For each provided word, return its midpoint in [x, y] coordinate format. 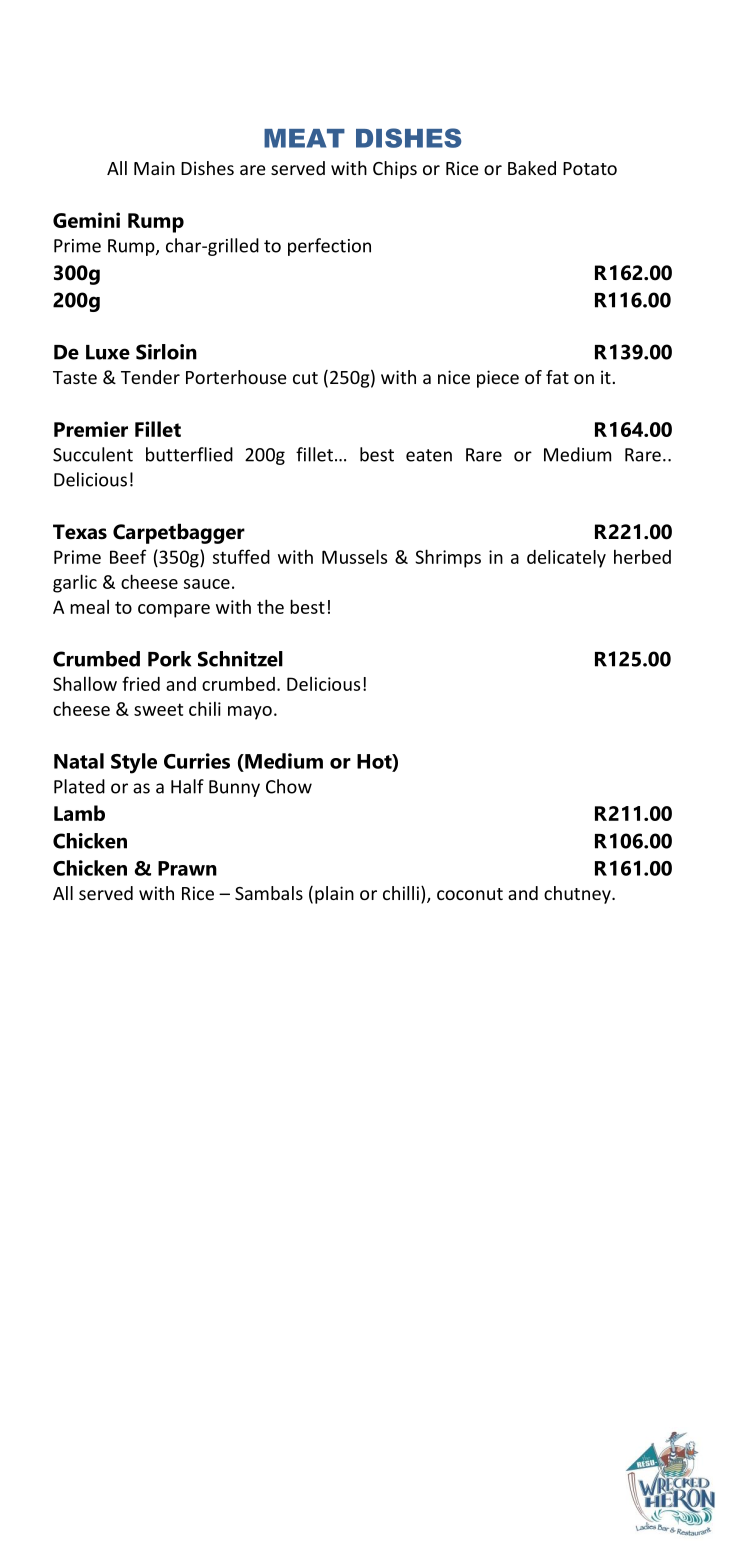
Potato [590, 168]
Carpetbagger [179, 533]
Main [154, 168]
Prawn [187, 868]
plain [334, 895]
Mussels [354, 556]
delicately [566, 559]
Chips [395, 170]
